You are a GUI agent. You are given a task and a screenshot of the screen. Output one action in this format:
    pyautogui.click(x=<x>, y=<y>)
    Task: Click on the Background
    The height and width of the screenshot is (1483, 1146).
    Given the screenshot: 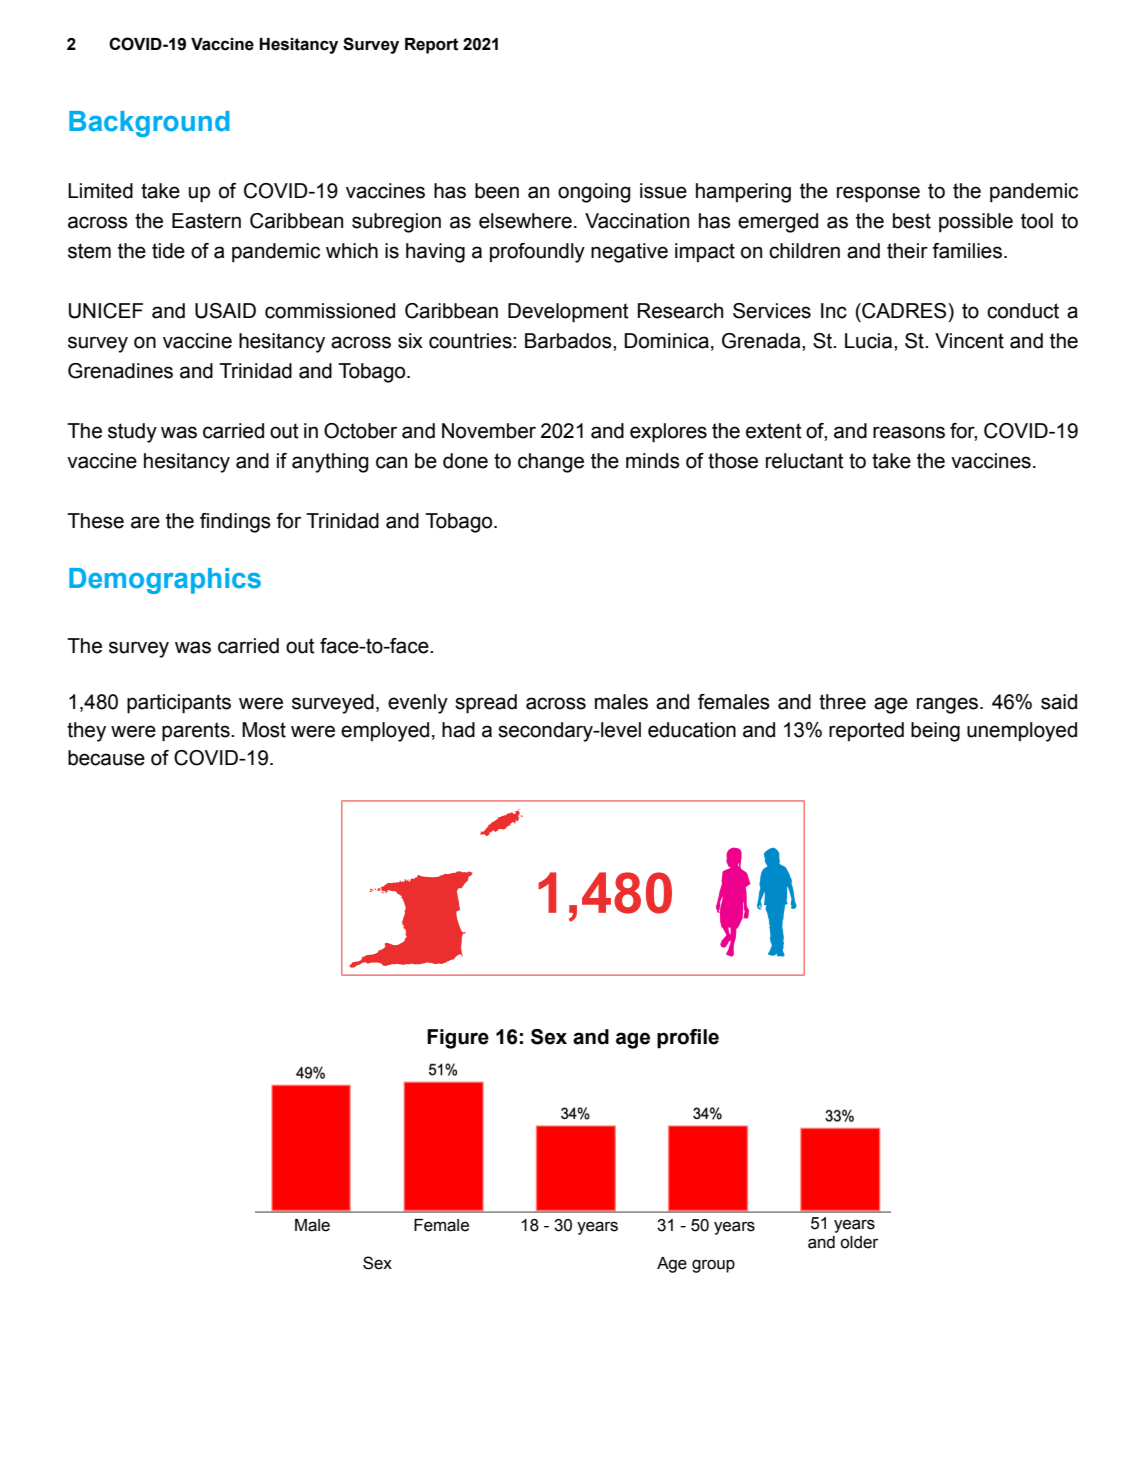 What is the action you would take?
    pyautogui.click(x=149, y=124)
